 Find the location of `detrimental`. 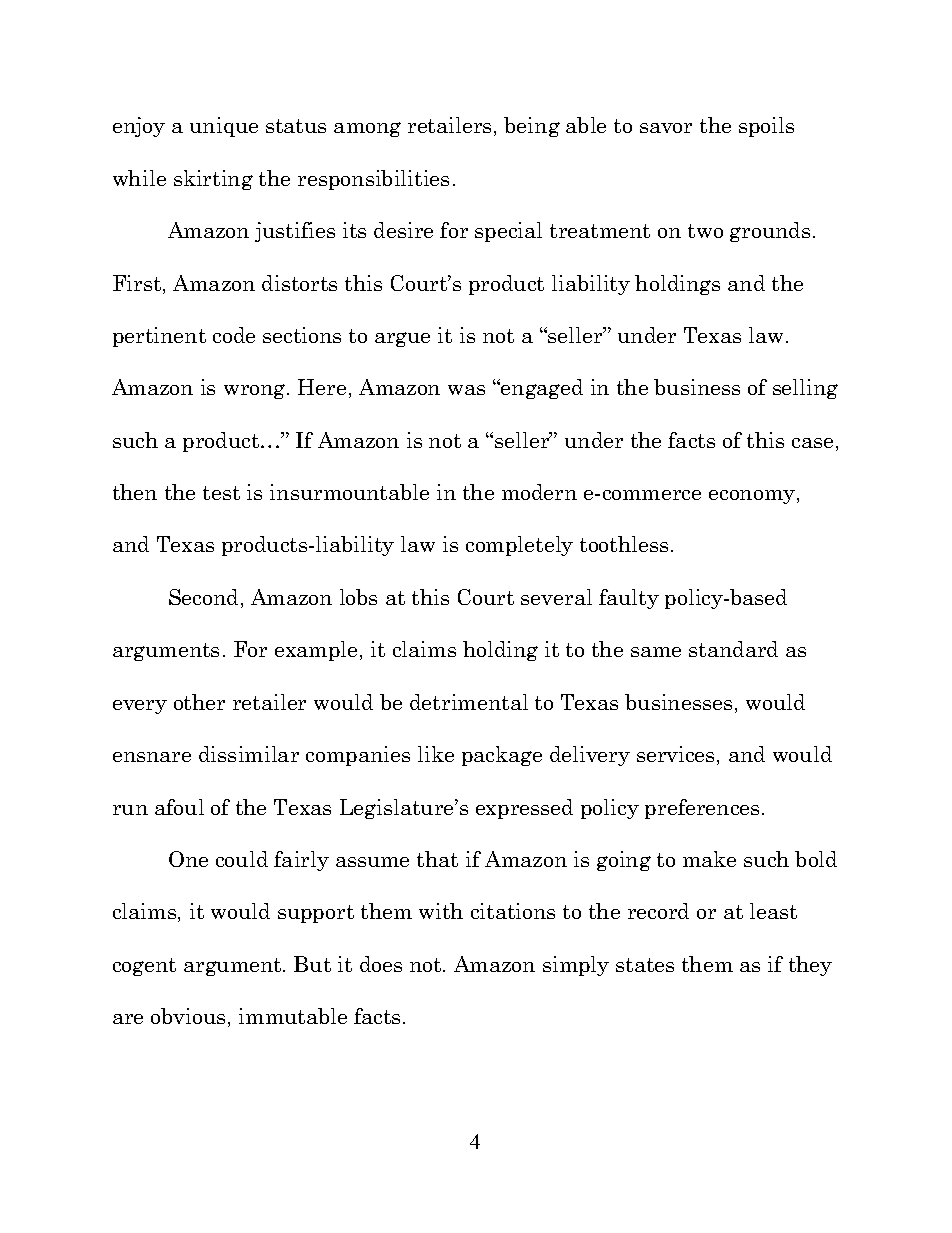

detrimental is located at coordinates (469, 702).
